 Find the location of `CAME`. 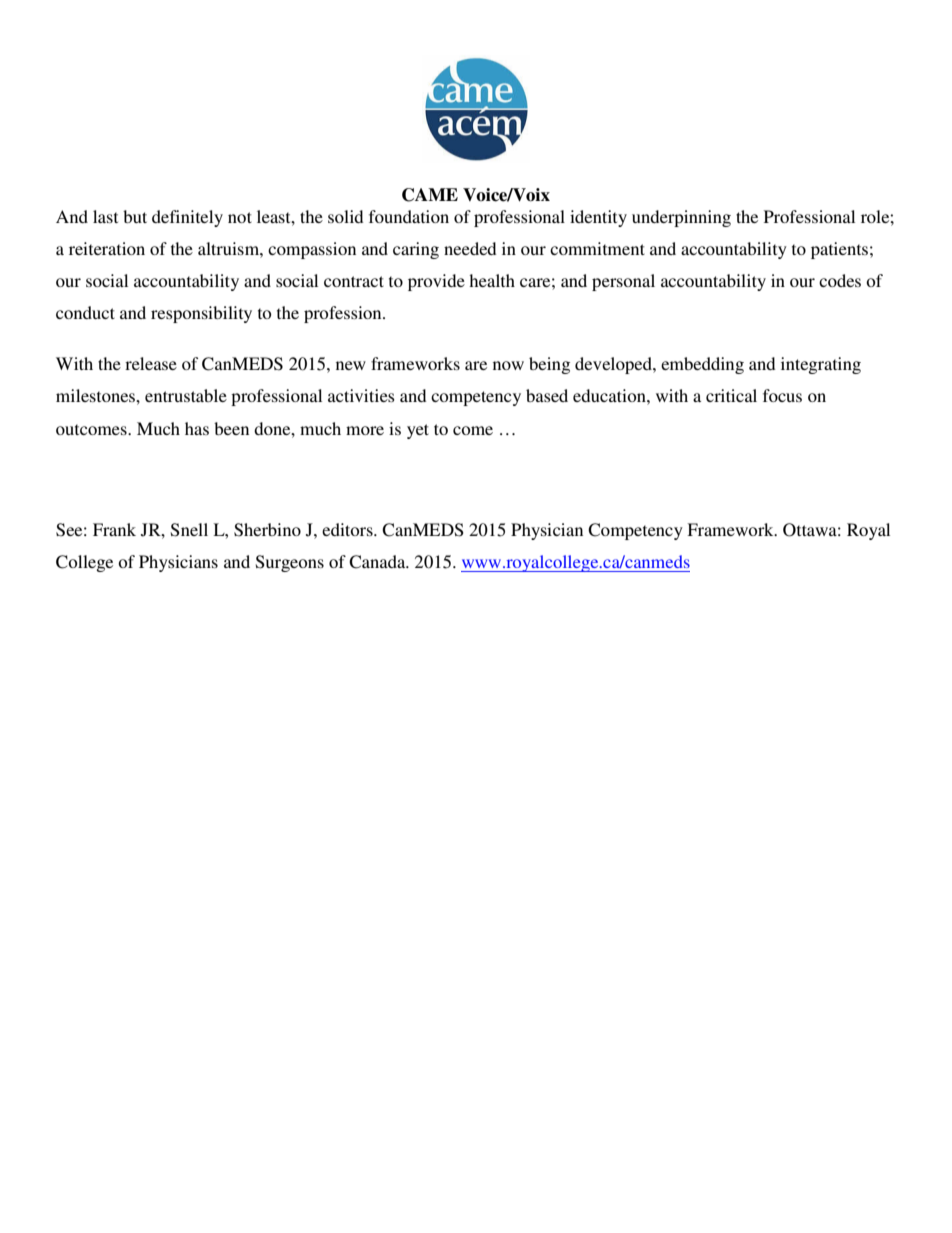

CAME is located at coordinates (430, 195).
